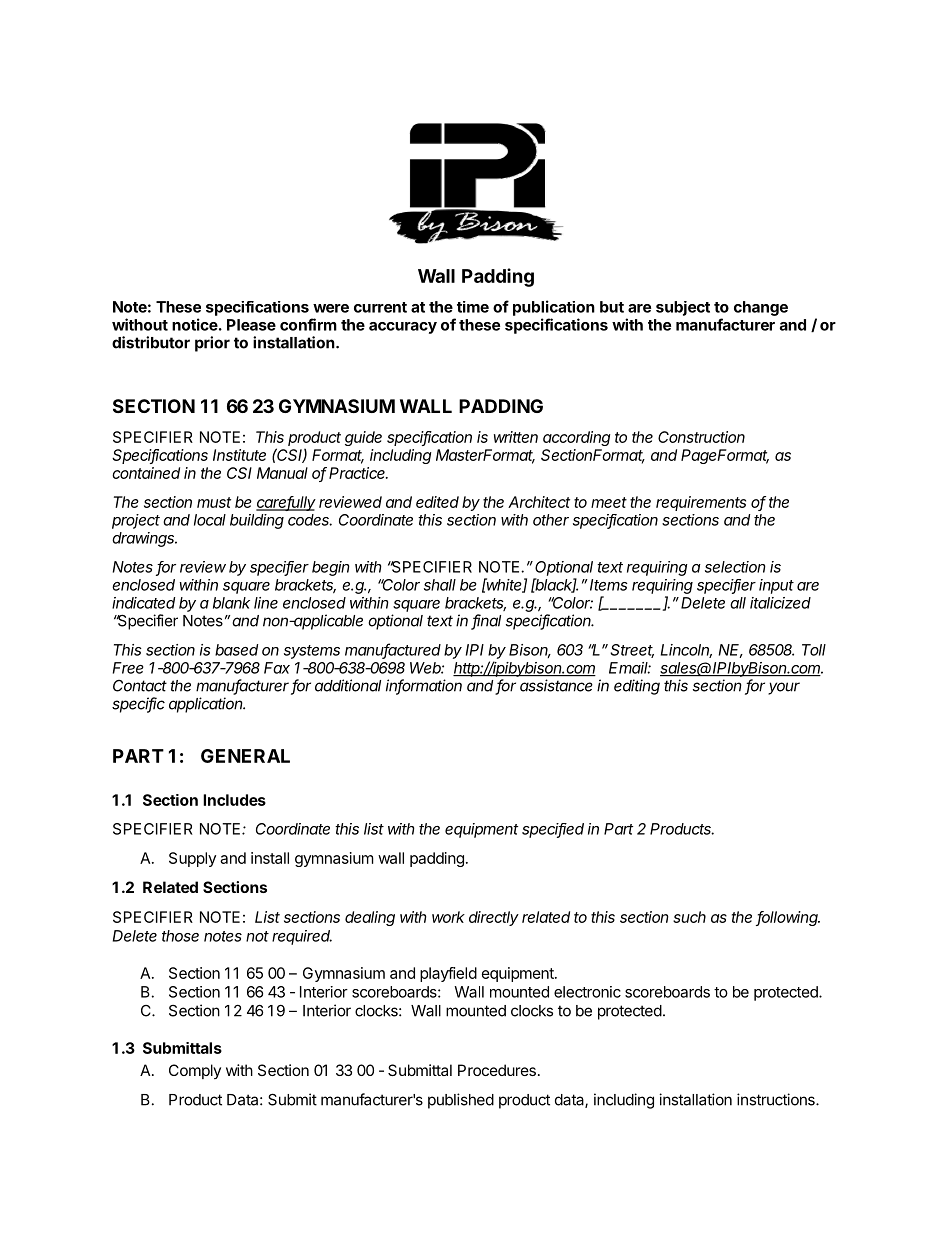  What do you see at coordinates (556, 685) in the page?
I see `assistance` at bounding box center [556, 685].
